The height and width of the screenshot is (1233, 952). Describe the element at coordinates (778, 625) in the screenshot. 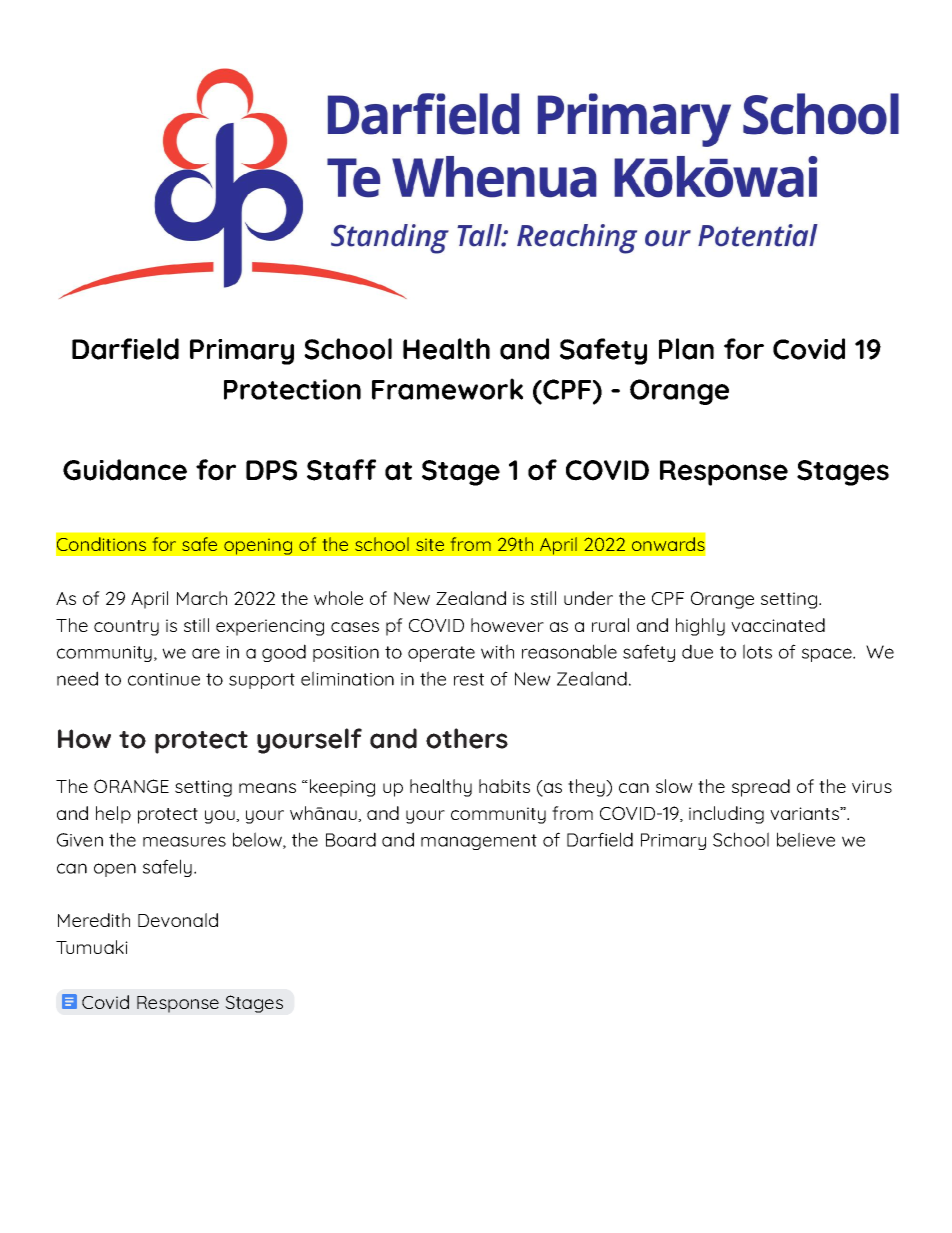

I see `vaccinated` at that location.
